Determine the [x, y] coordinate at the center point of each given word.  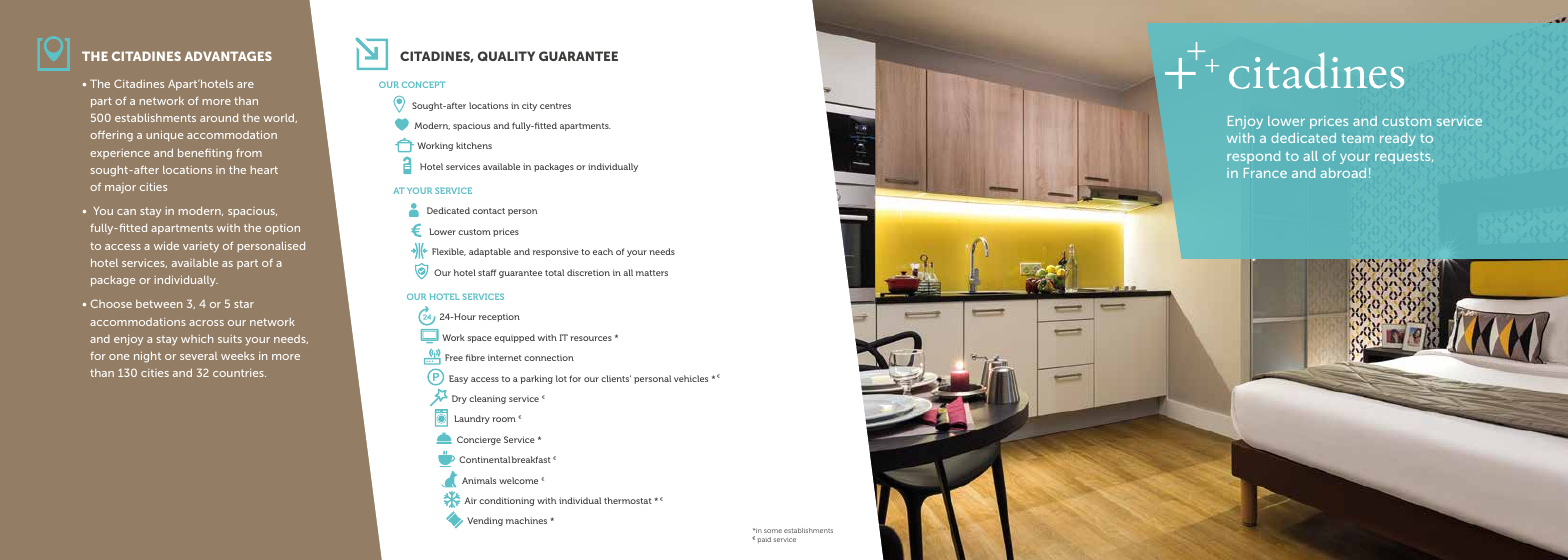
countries [239, 373]
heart [264, 170]
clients [616, 378]
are [245, 85]
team [1357, 138]
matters [652, 273]
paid [764, 540]
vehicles [691, 378]
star [244, 304]
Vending [485, 521]
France [1265, 173]
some [773, 531]
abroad [1343, 173]
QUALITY [506, 56]
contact [489, 211]
